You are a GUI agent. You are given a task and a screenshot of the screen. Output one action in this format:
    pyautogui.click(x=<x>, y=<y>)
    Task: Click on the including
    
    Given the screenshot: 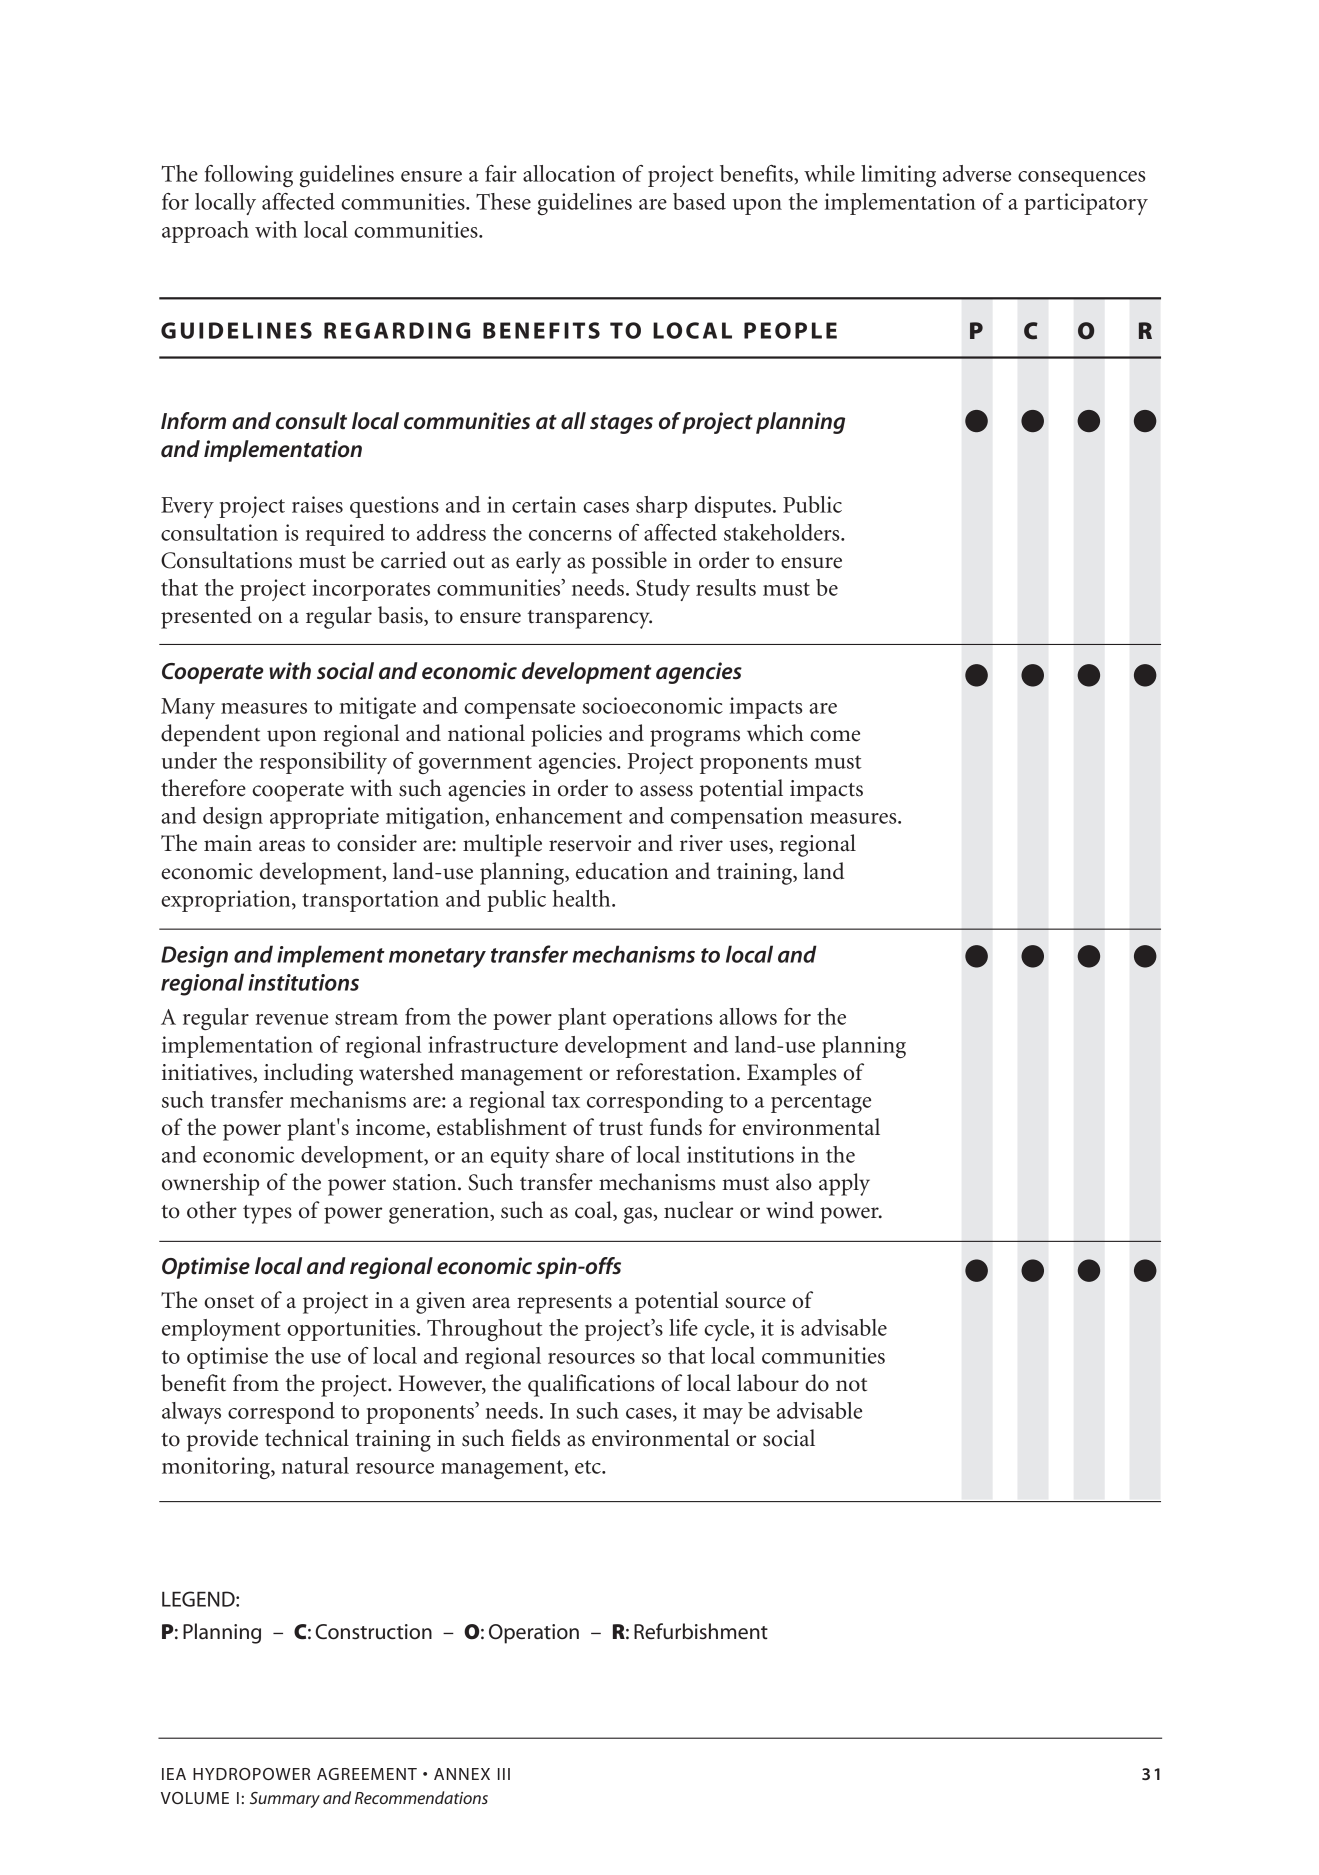 What is the action you would take?
    pyautogui.click(x=308, y=1074)
